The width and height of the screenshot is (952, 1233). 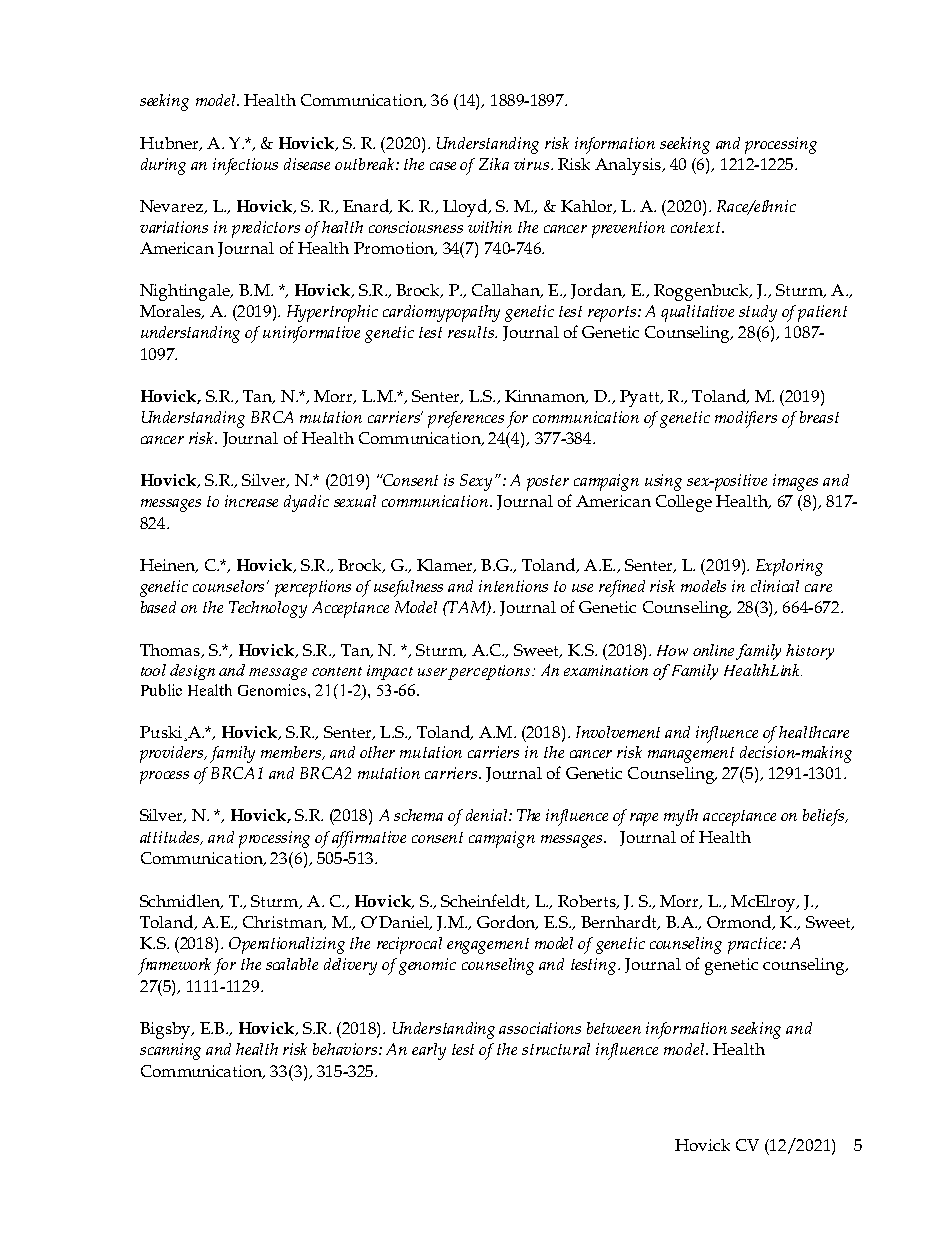 What do you see at coordinates (540, 1028) in the screenshot?
I see `associations` at bounding box center [540, 1028].
